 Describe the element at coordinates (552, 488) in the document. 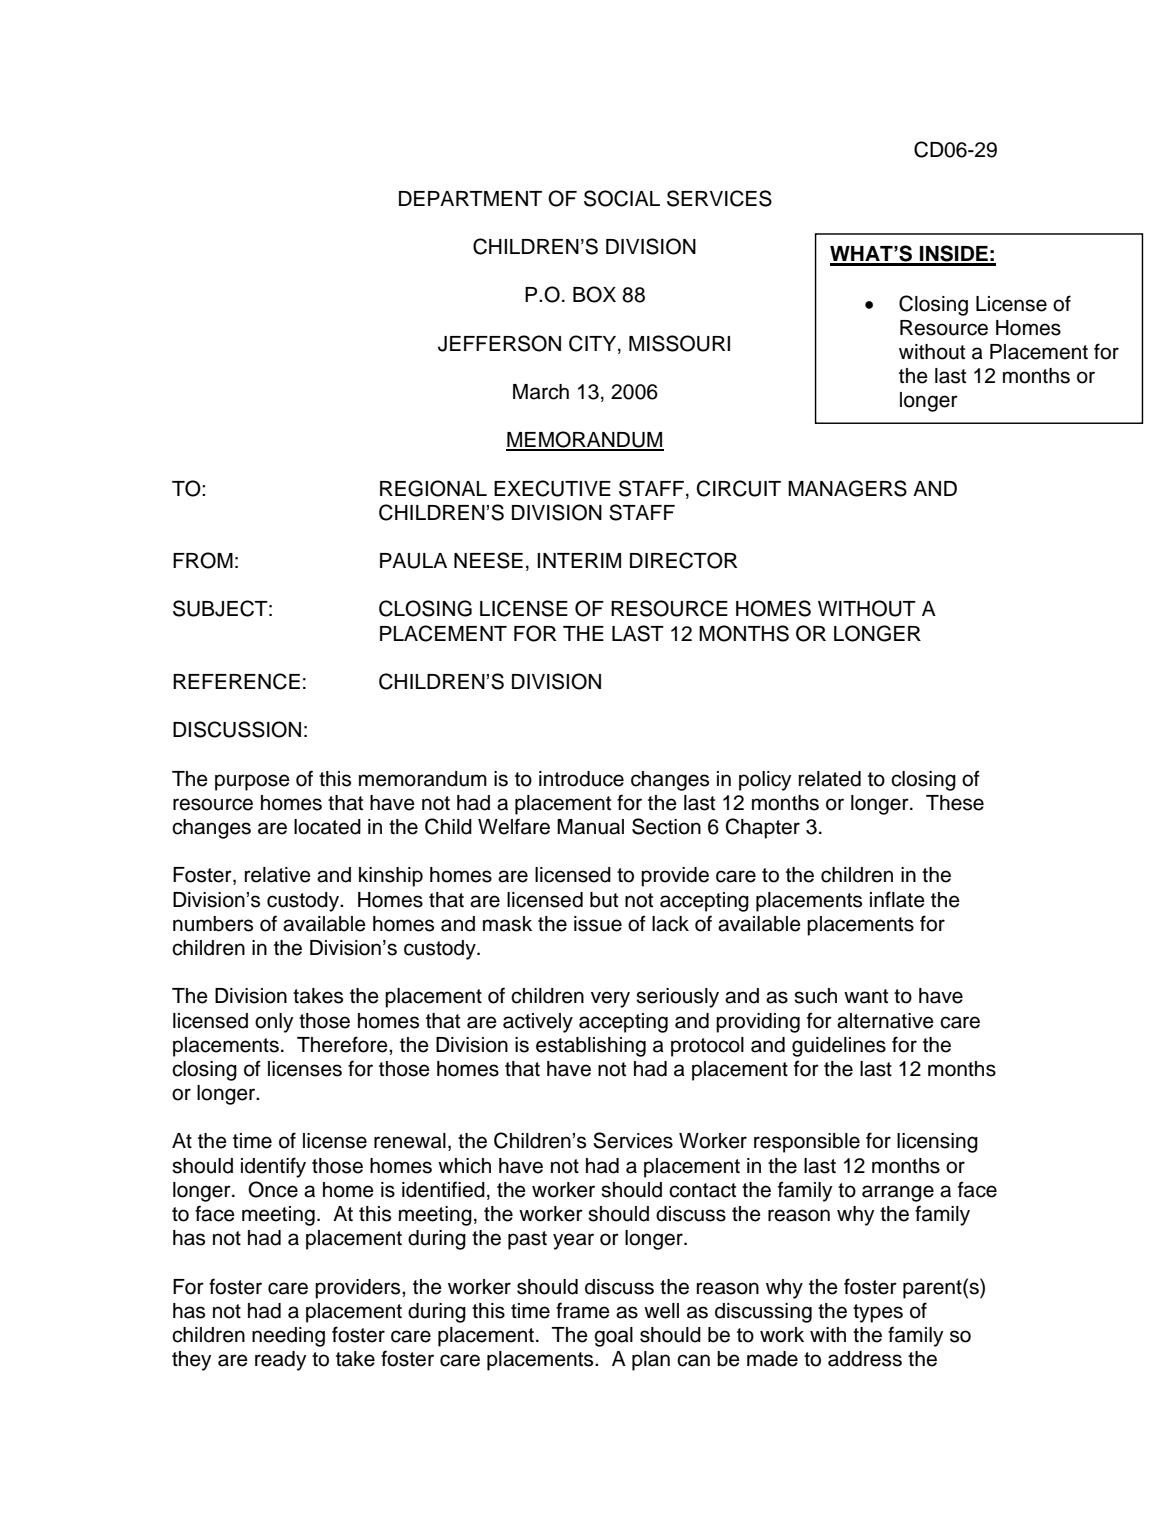

I see `EXECUTIVE` at that location.
